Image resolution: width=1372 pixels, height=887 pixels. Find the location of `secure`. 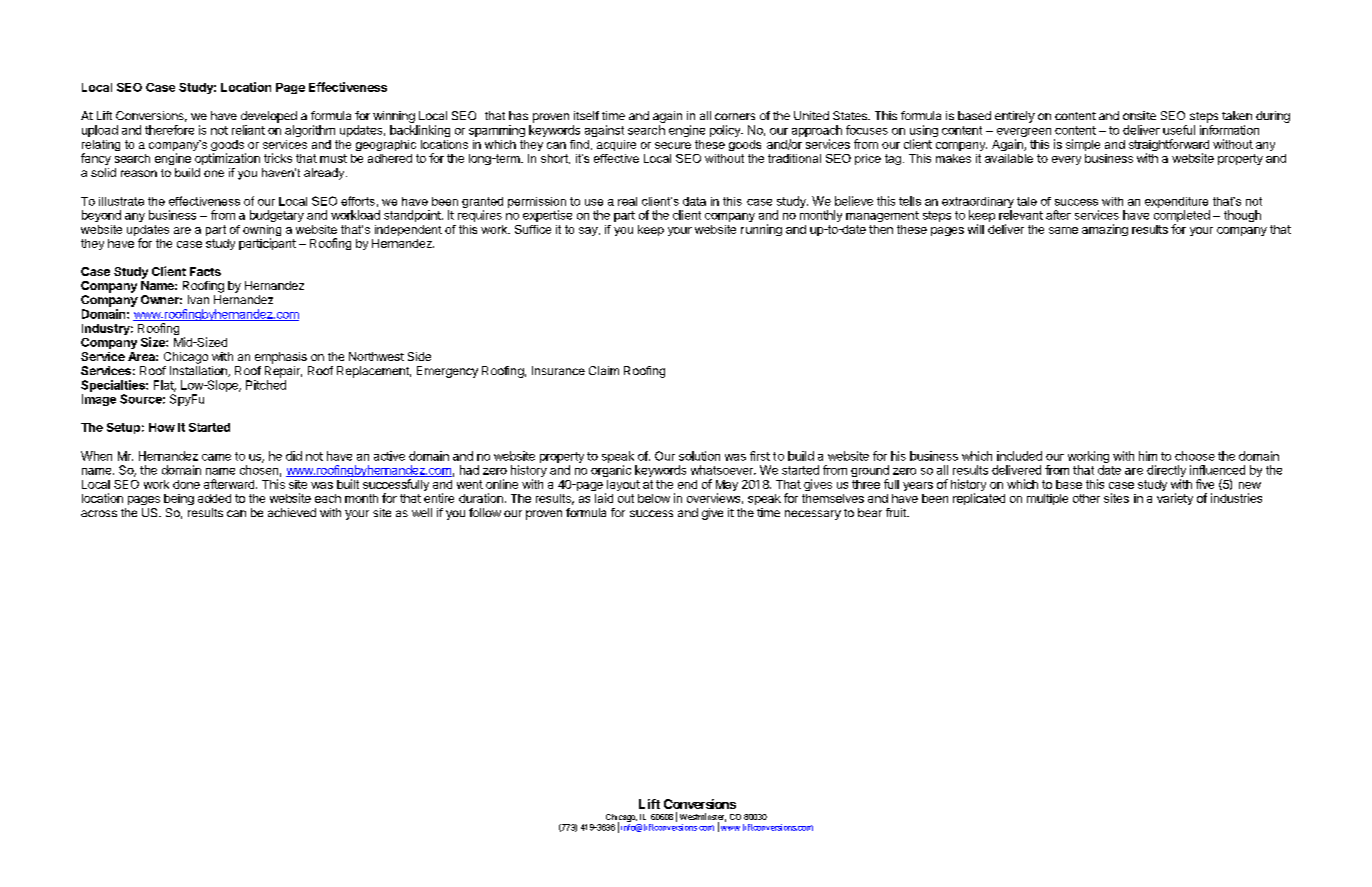

secure is located at coordinates (673, 145).
